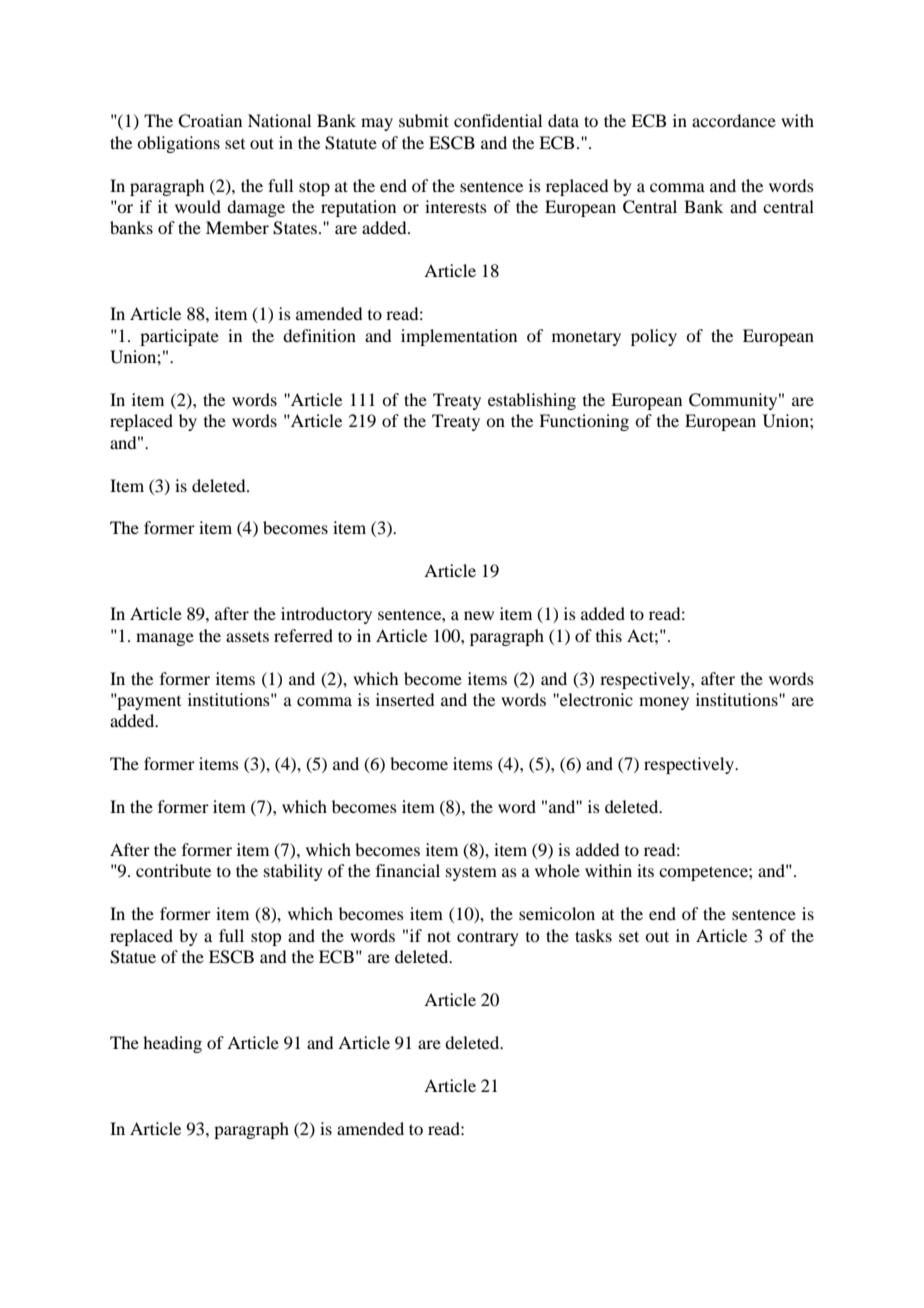  What do you see at coordinates (178, 144) in the screenshot?
I see `obligations` at bounding box center [178, 144].
